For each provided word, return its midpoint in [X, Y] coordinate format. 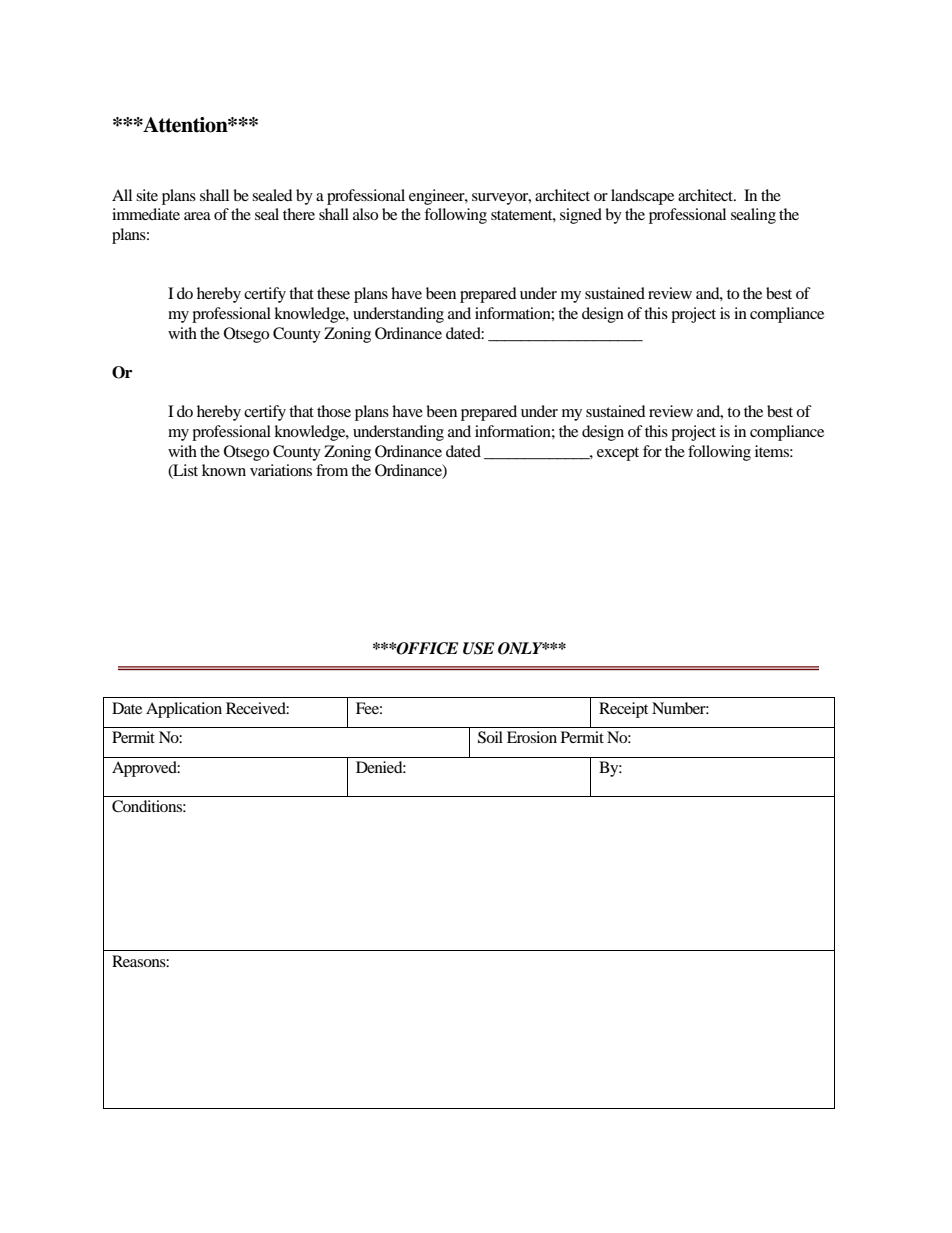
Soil [490, 737]
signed [581, 216]
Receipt [623, 710]
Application [184, 710]
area [197, 216]
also [365, 214]
